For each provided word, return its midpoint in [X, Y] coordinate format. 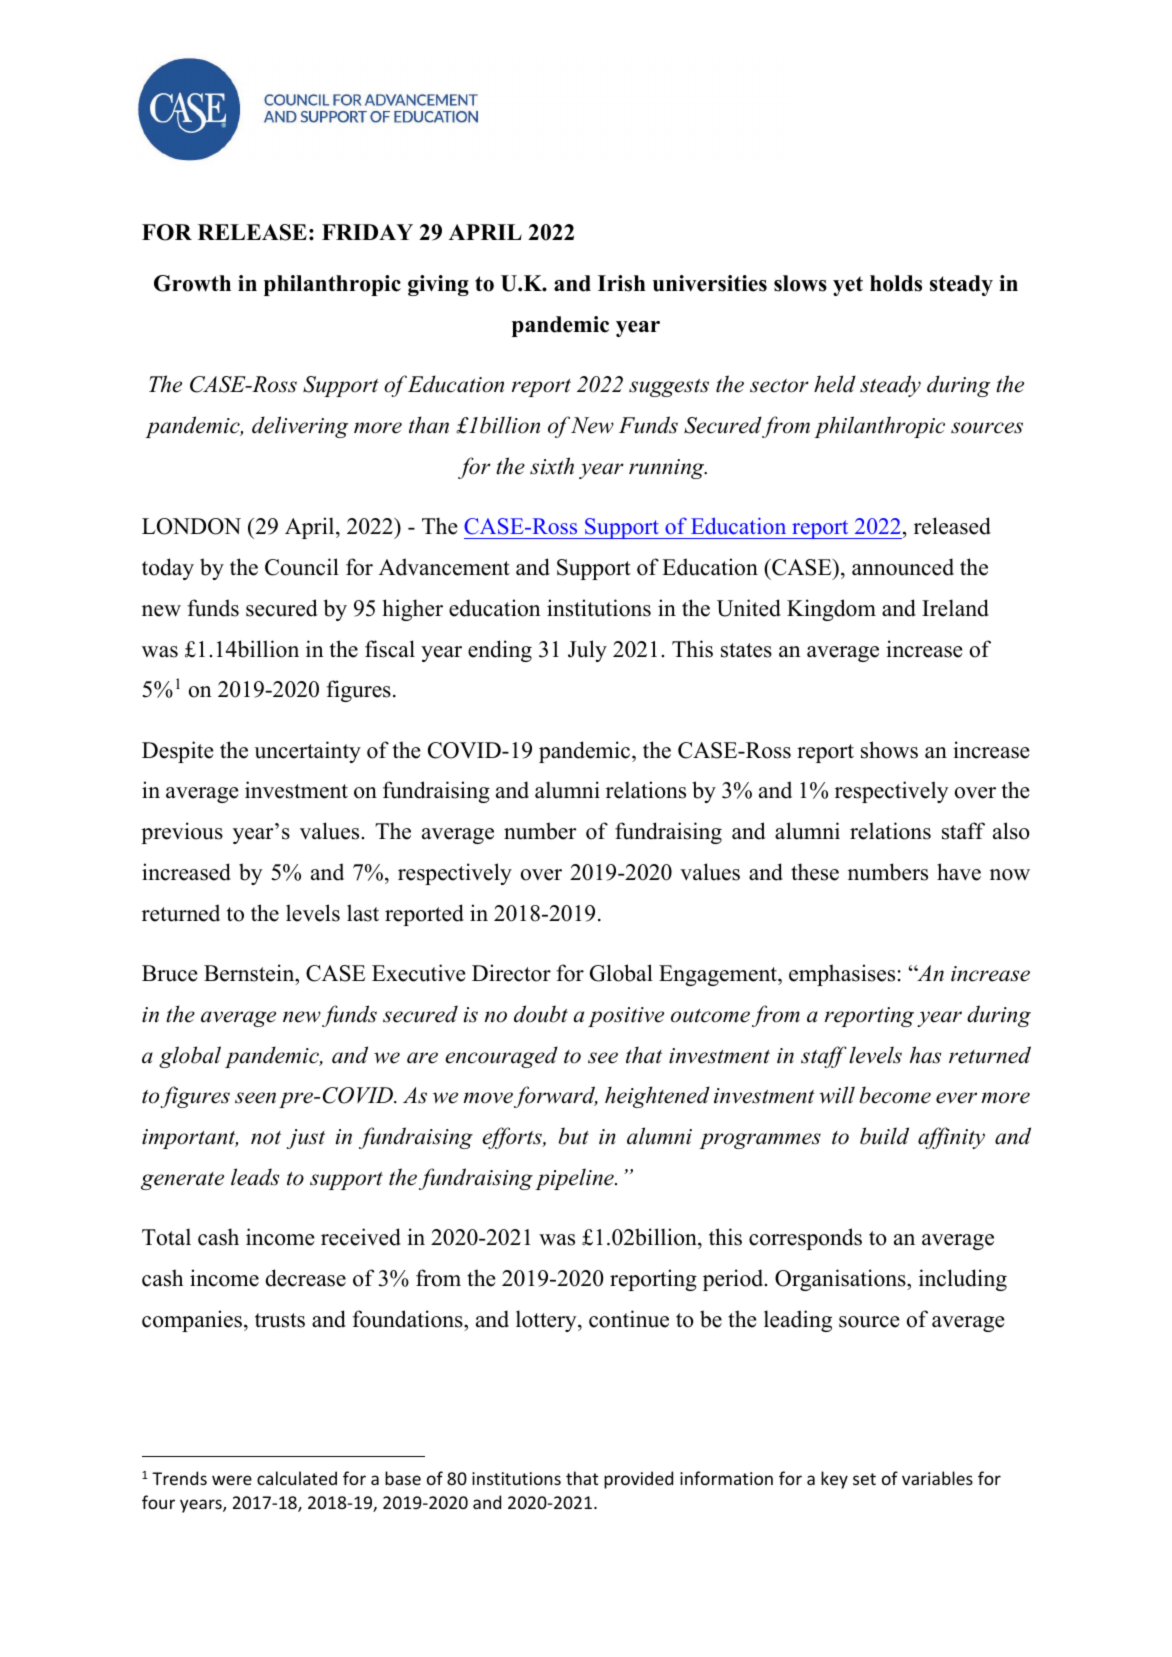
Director [511, 973]
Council [302, 567]
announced [903, 567]
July [587, 651]
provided [638, 1480]
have [959, 872]
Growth [192, 283]
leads [255, 1177]
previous [182, 833]
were [232, 1480]
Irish [622, 283]
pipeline [575, 1179]
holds [896, 283]
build [884, 1136]
